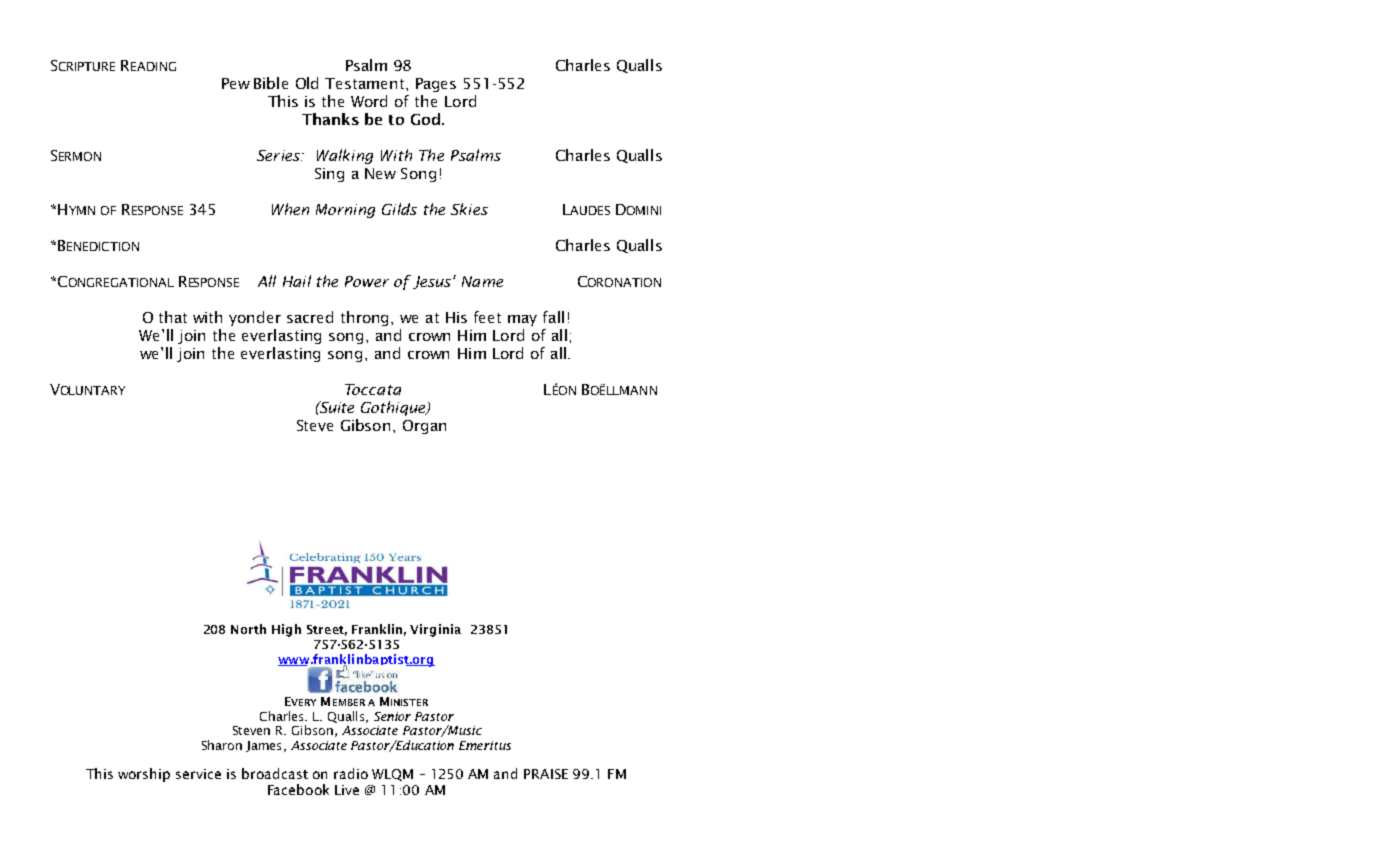 This image has height=850, width=1400. I want to click on North, so click(248, 629).
